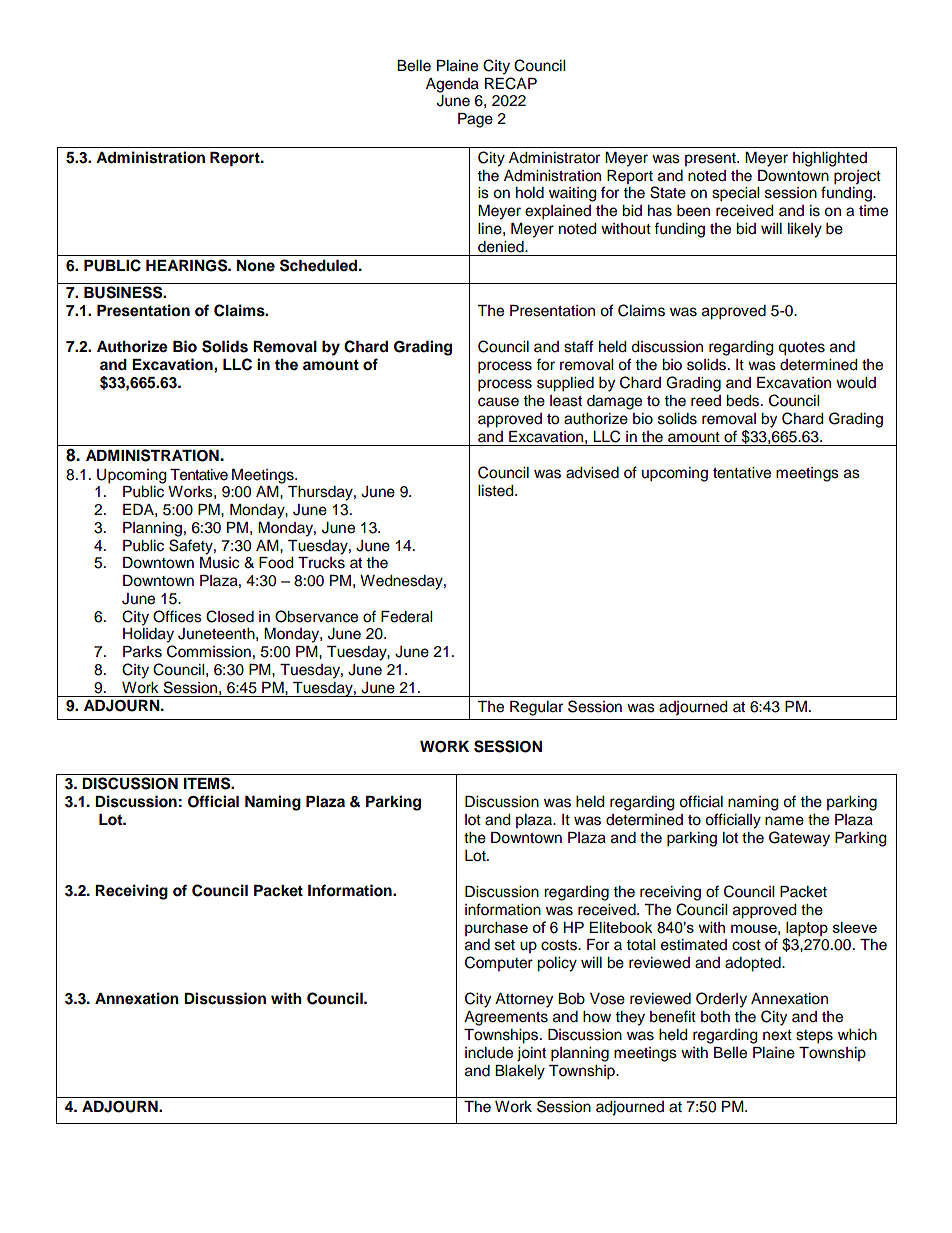  What do you see at coordinates (219, 563) in the screenshot?
I see `Music` at bounding box center [219, 563].
